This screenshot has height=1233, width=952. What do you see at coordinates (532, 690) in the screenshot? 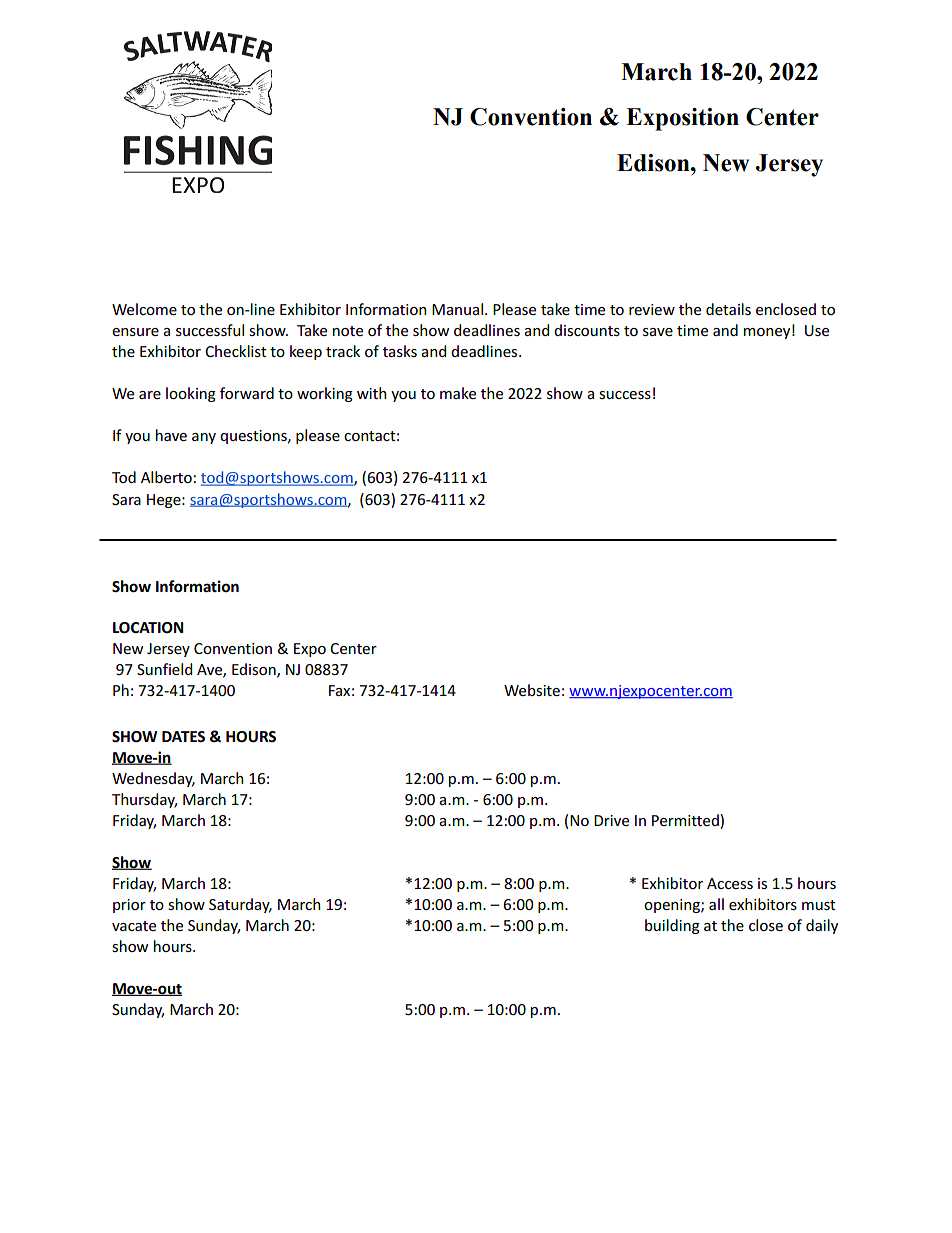
I see `Website` at bounding box center [532, 690].
